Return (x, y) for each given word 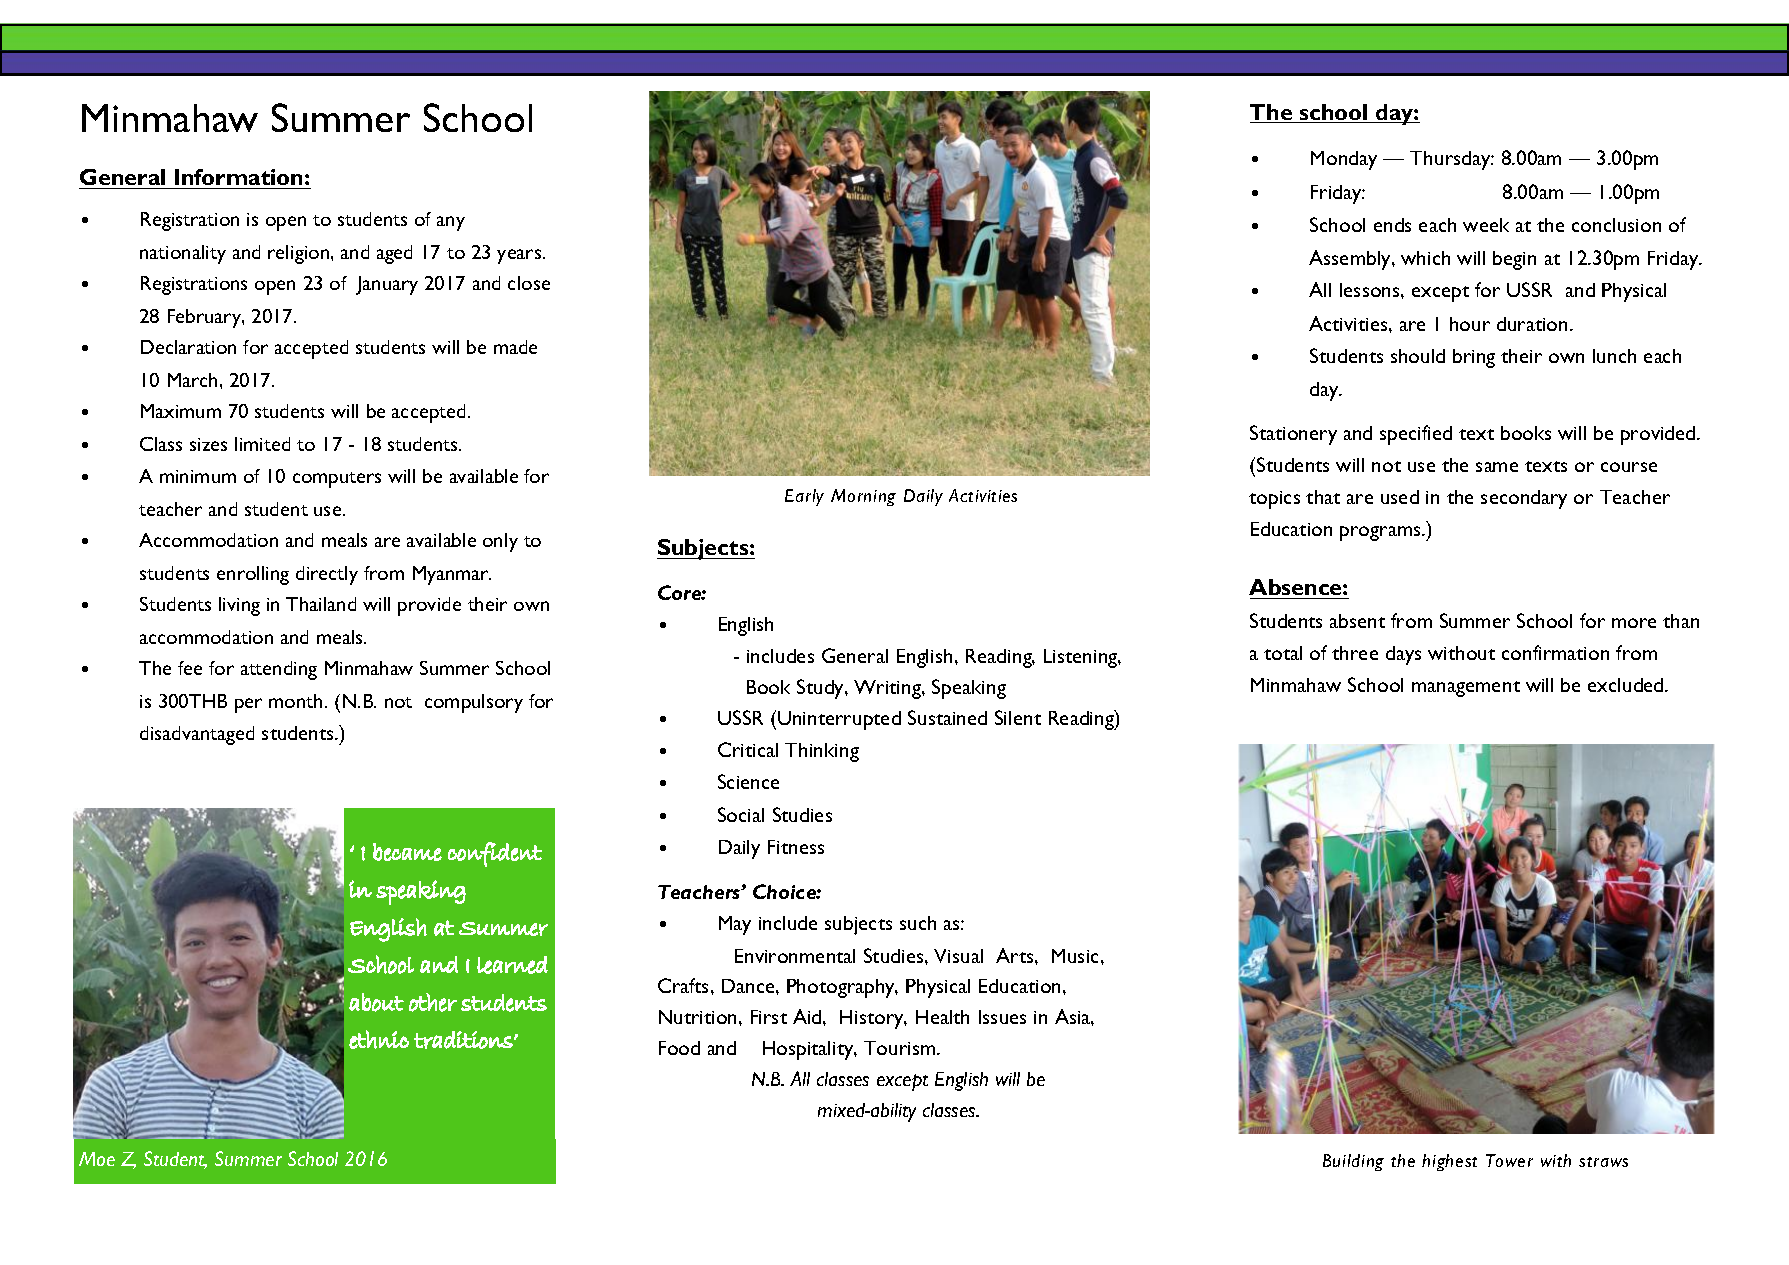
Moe (97, 1159)
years (520, 256)
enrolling (253, 575)
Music (1077, 956)
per (248, 705)
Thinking (822, 752)
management (1466, 689)
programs (1381, 533)
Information (239, 179)
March (192, 380)
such (918, 923)
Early (804, 497)
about (376, 1002)
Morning (863, 497)
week (1486, 225)
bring (1474, 358)
